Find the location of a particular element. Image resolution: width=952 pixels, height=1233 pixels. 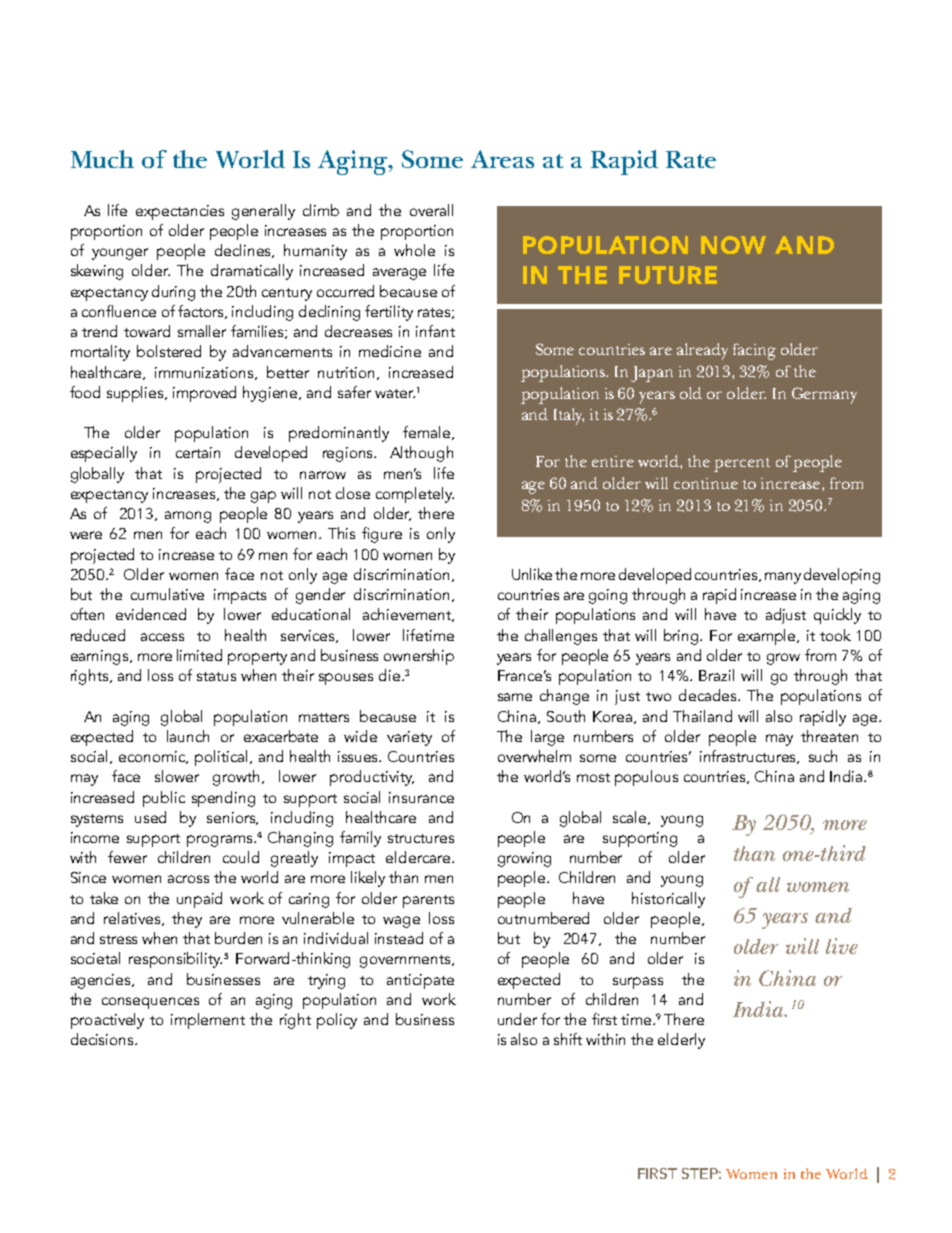

elderly is located at coordinates (681, 1041).
